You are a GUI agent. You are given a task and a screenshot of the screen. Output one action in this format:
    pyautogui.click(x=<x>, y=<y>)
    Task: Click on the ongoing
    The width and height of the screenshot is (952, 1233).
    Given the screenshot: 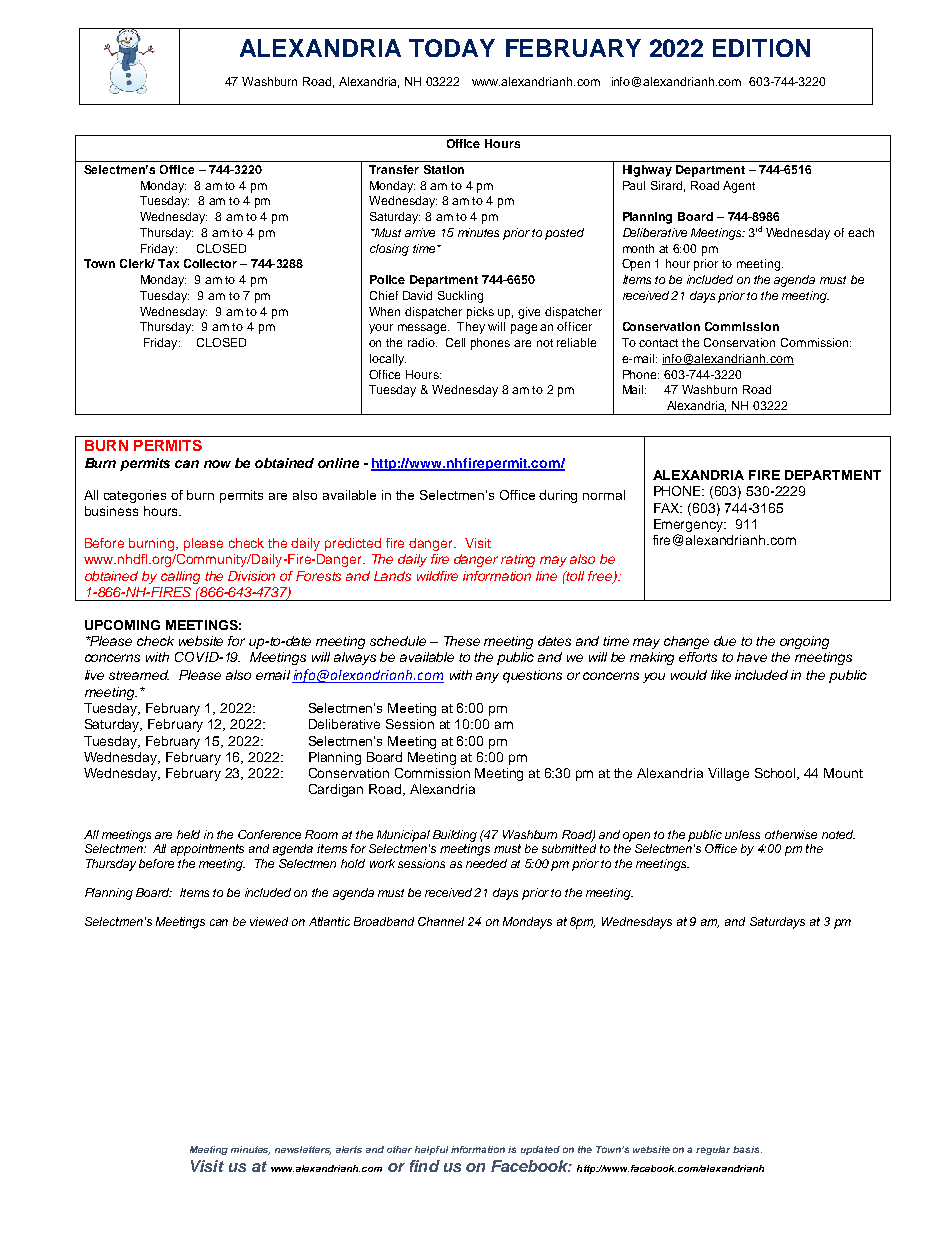 What is the action you would take?
    pyautogui.click(x=804, y=642)
